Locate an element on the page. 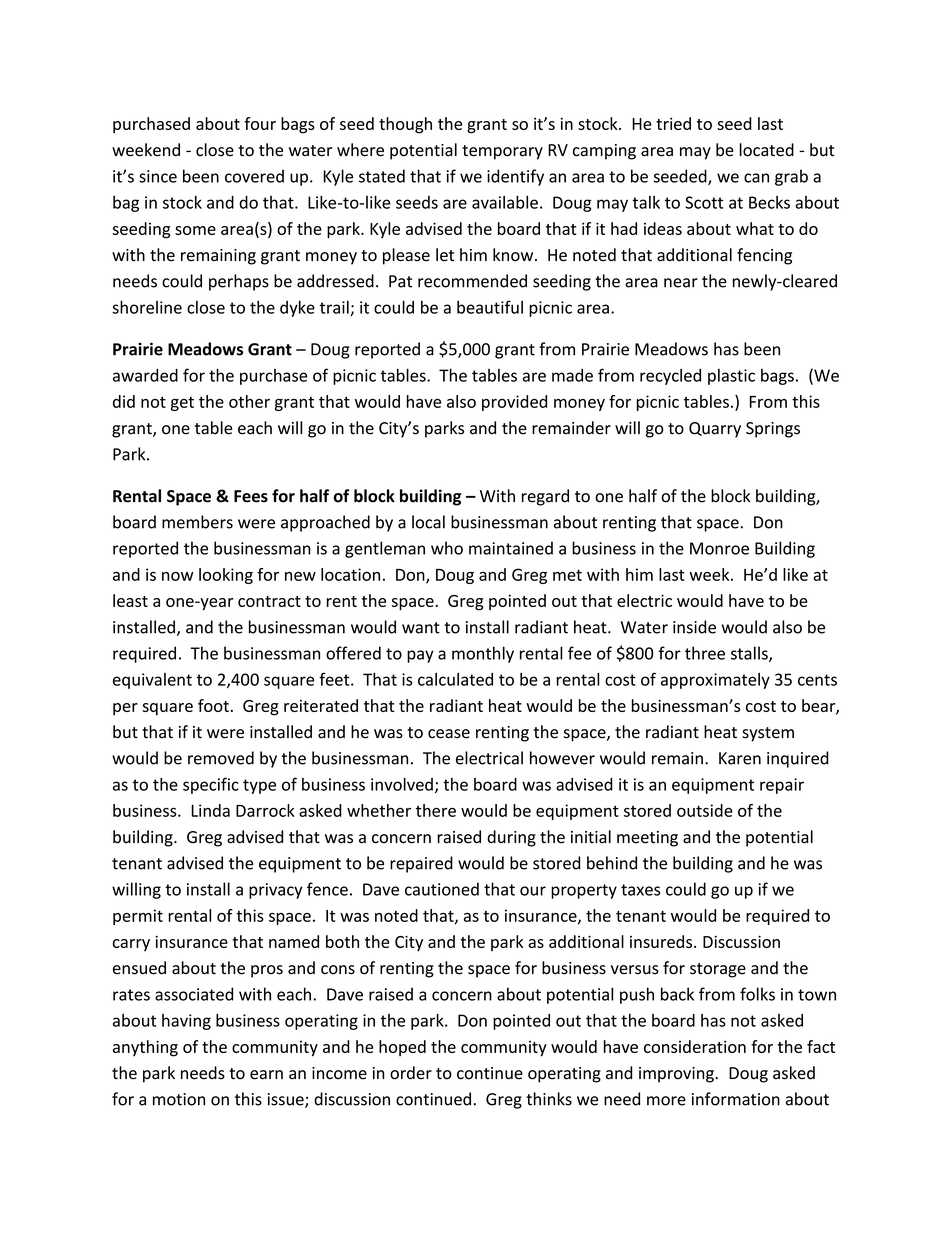 Image resolution: width=952 pixels, height=1233 pixels. removed is located at coordinates (221, 758).
